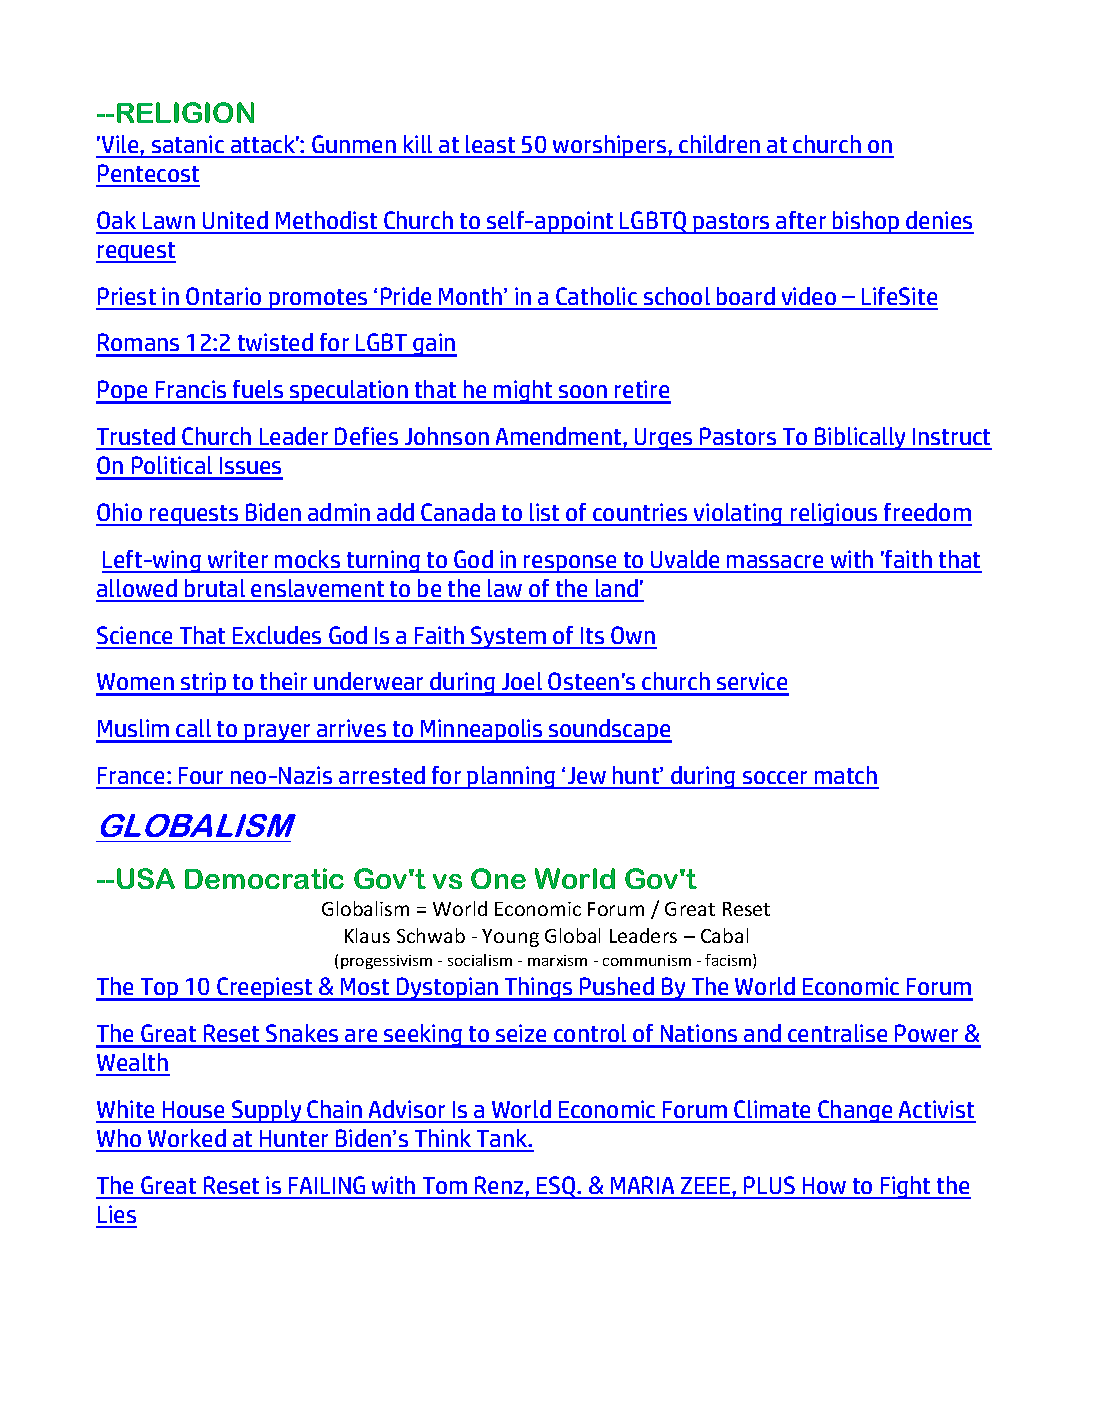 The image size is (1093, 1414). Describe the element at coordinates (509, 637) in the document. I see `System` at that location.
